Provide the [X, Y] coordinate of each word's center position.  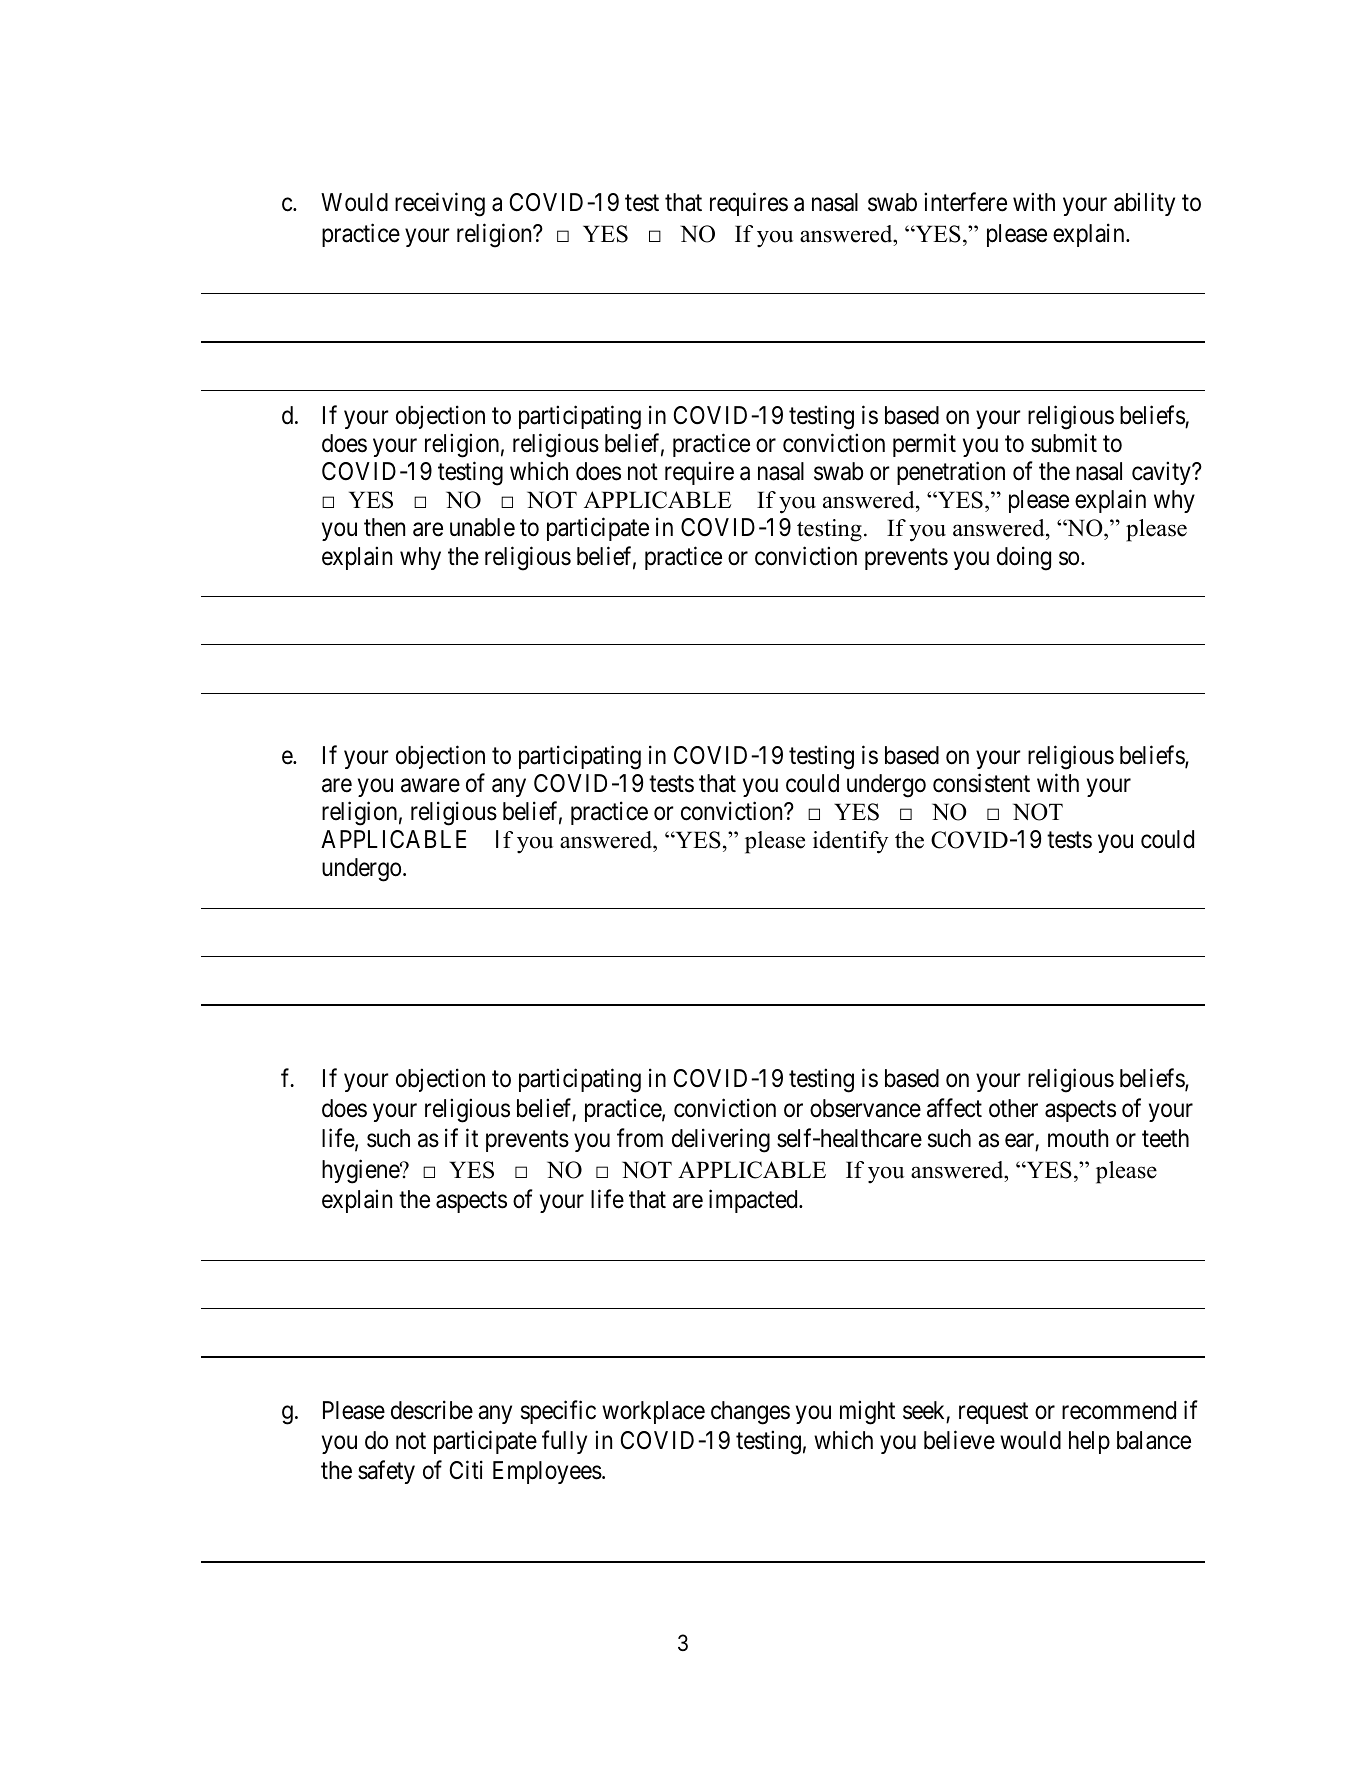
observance [865, 1108]
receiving [440, 204]
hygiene [361, 1171]
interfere [965, 202]
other [1013, 1108]
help [1089, 1442]
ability [1144, 204]
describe [432, 1410]
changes [750, 1413]
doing [1024, 558]
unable [482, 527]
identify [850, 842]
